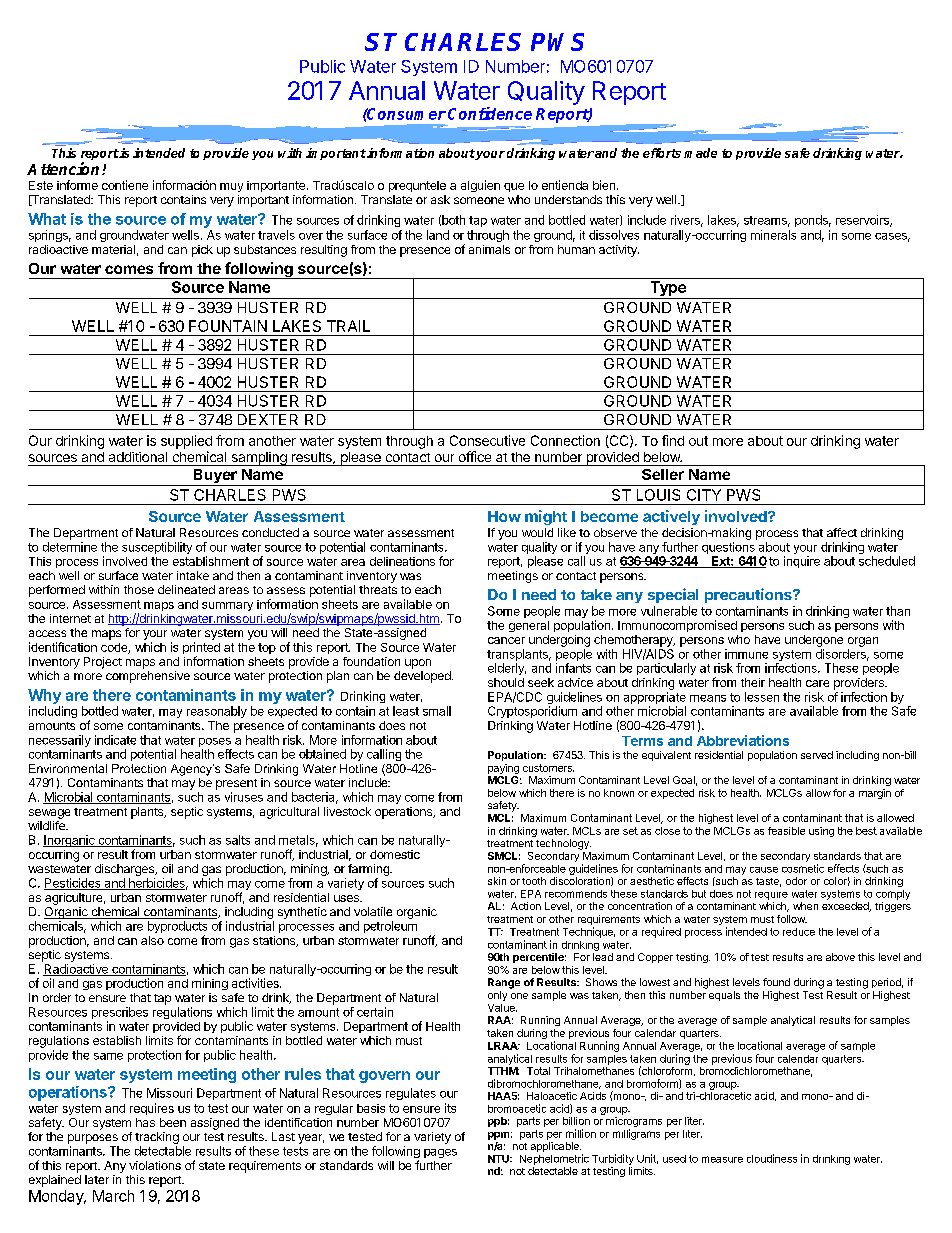  What do you see at coordinates (506, 640) in the screenshot?
I see `cancer` at bounding box center [506, 640].
